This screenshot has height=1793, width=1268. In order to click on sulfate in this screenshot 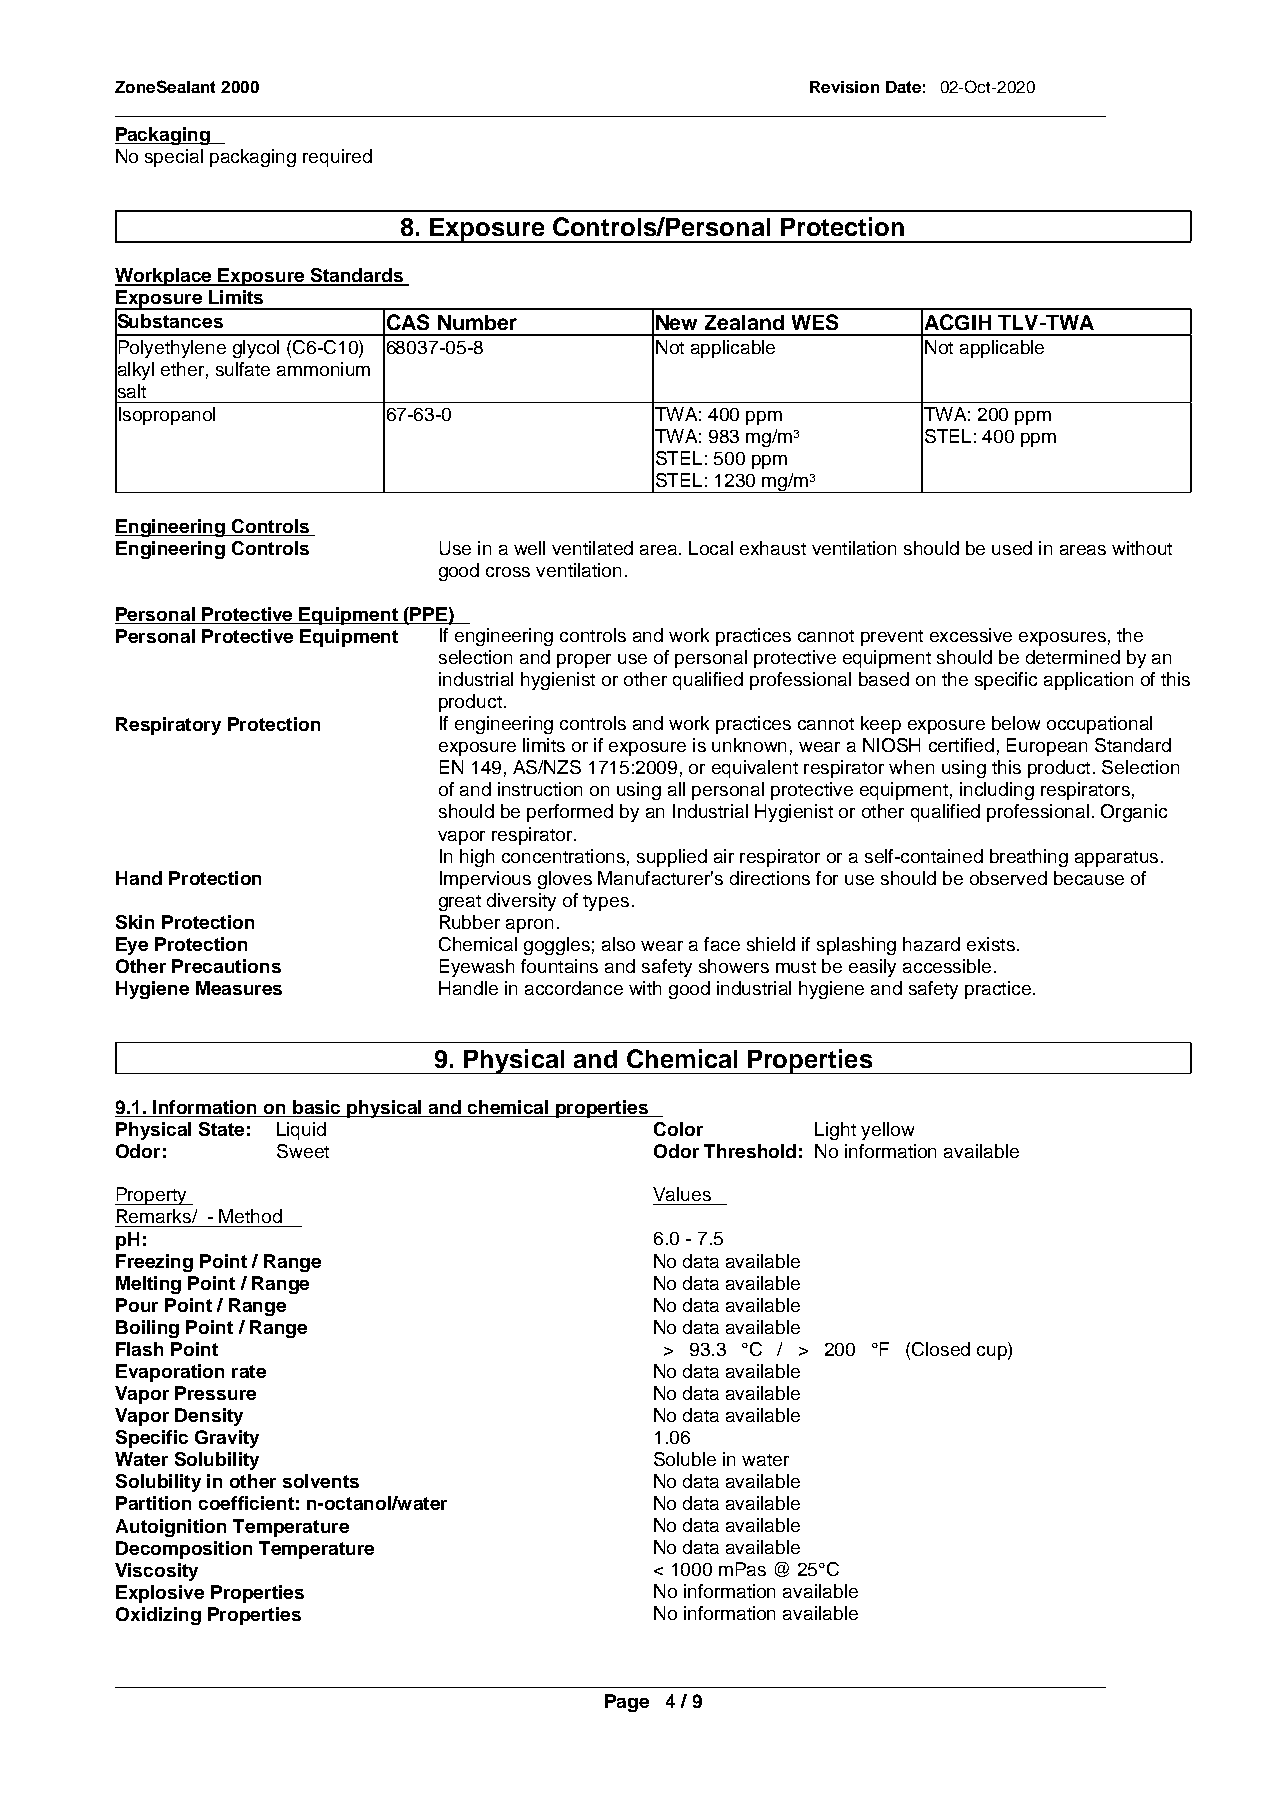, I will do `click(243, 369)`.
